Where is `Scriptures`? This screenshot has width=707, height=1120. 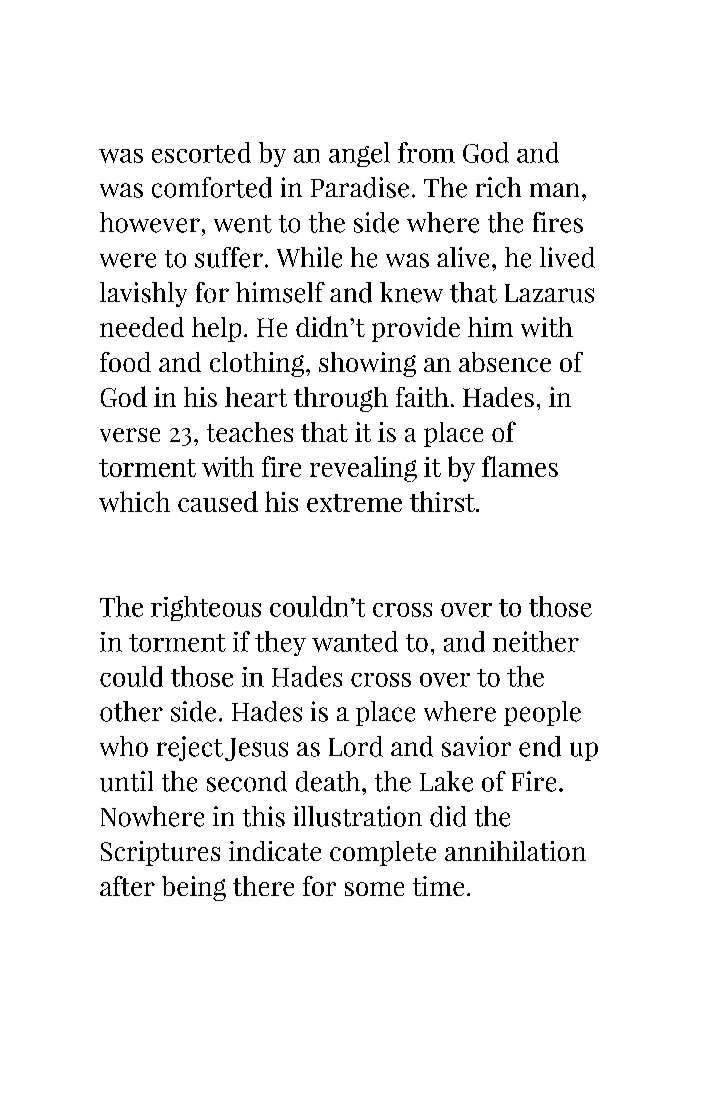 Scriptures is located at coordinates (160, 853).
